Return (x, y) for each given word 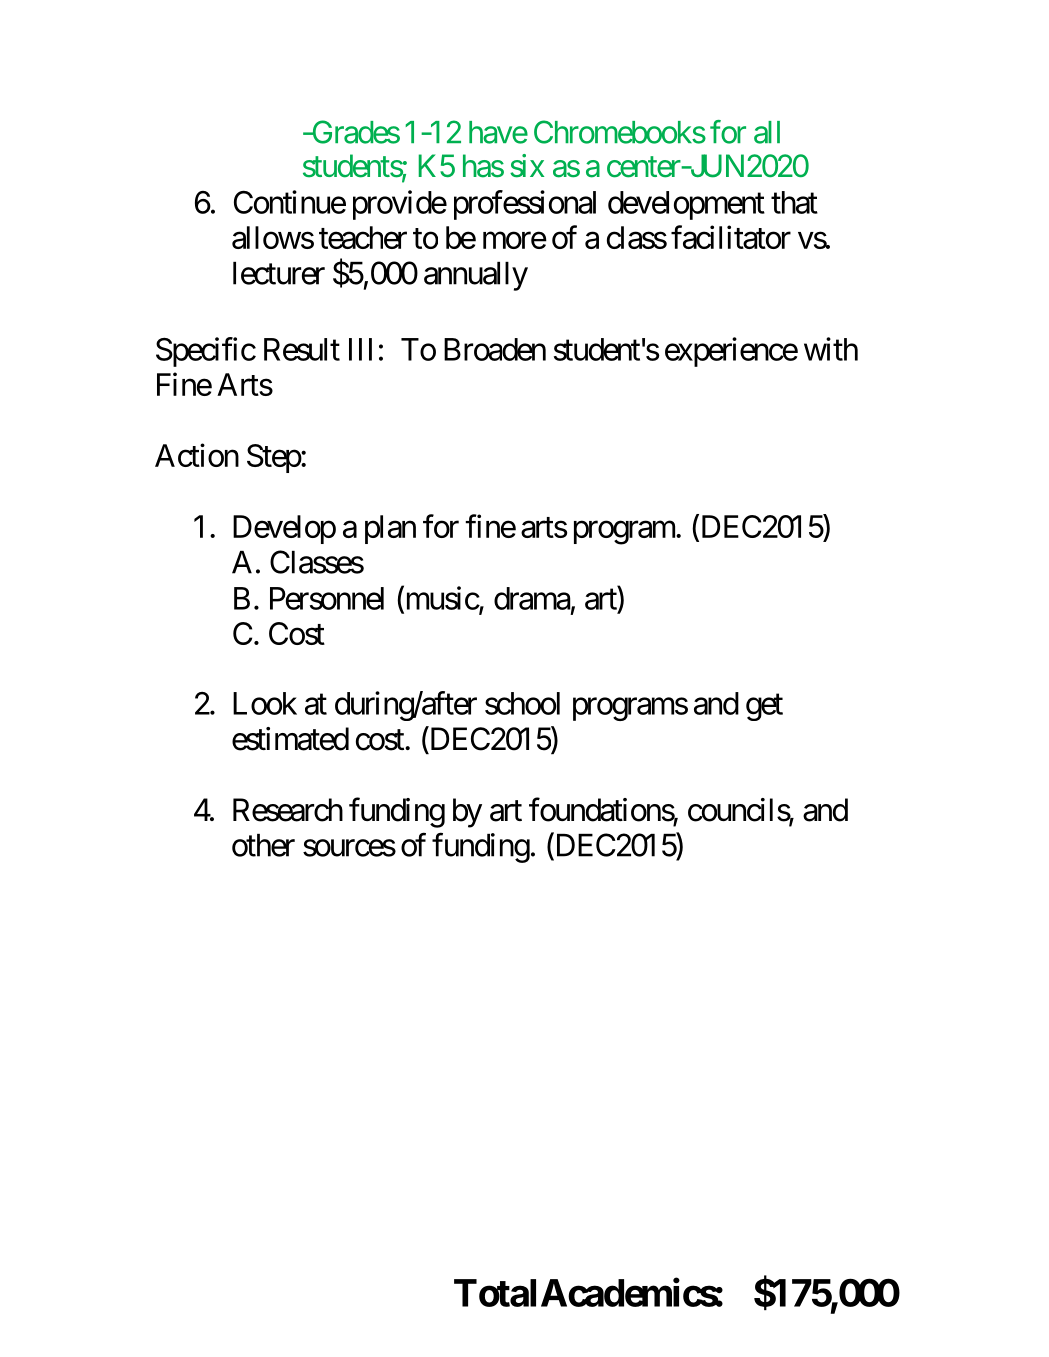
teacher (363, 237)
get (764, 707)
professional (525, 205)
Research (288, 810)
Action (197, 455)
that (794, 202)
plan (390, 529)
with (831, 349)
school (522, 703)
